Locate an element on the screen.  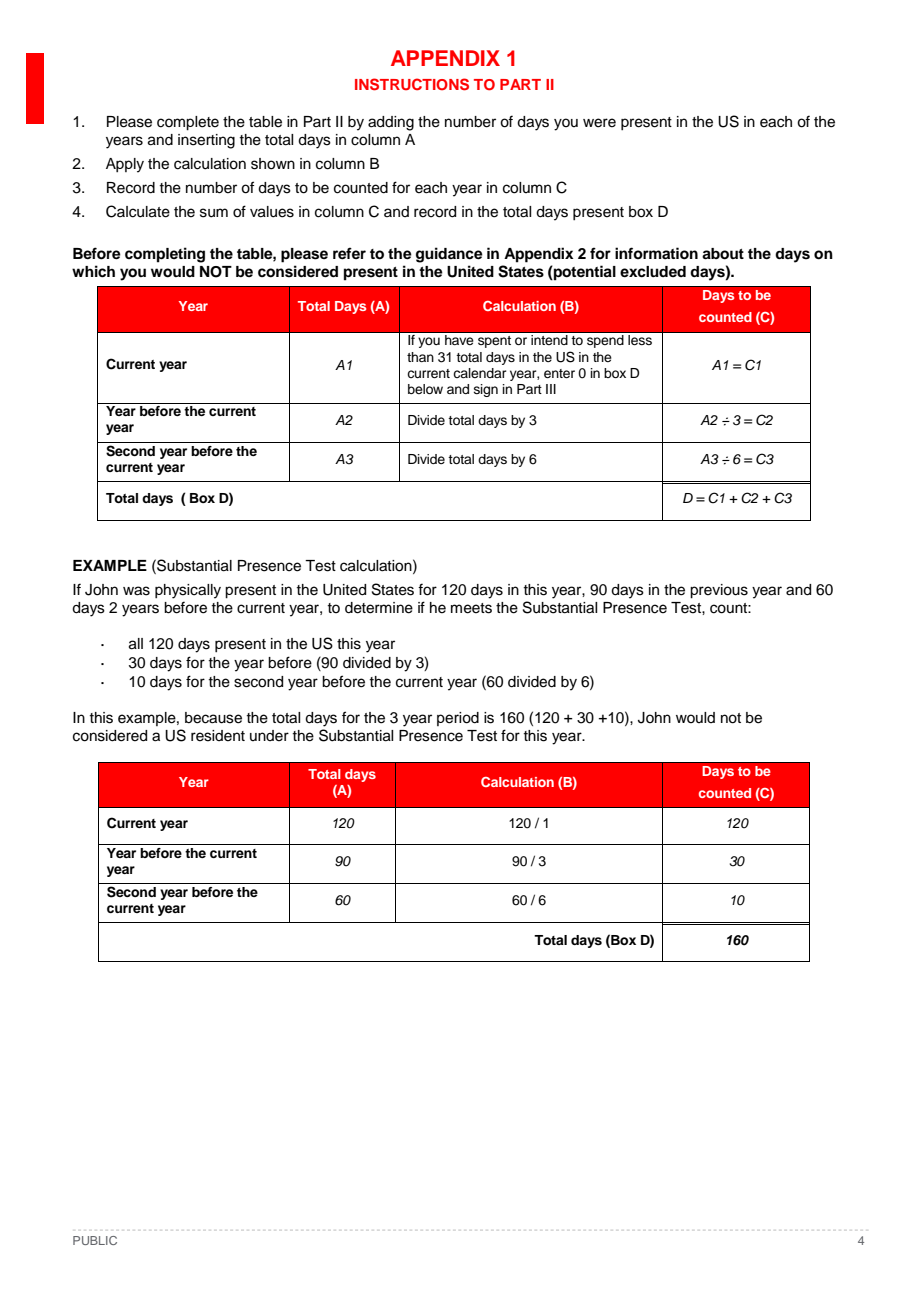
adding is located at coordinates (391, 123).
